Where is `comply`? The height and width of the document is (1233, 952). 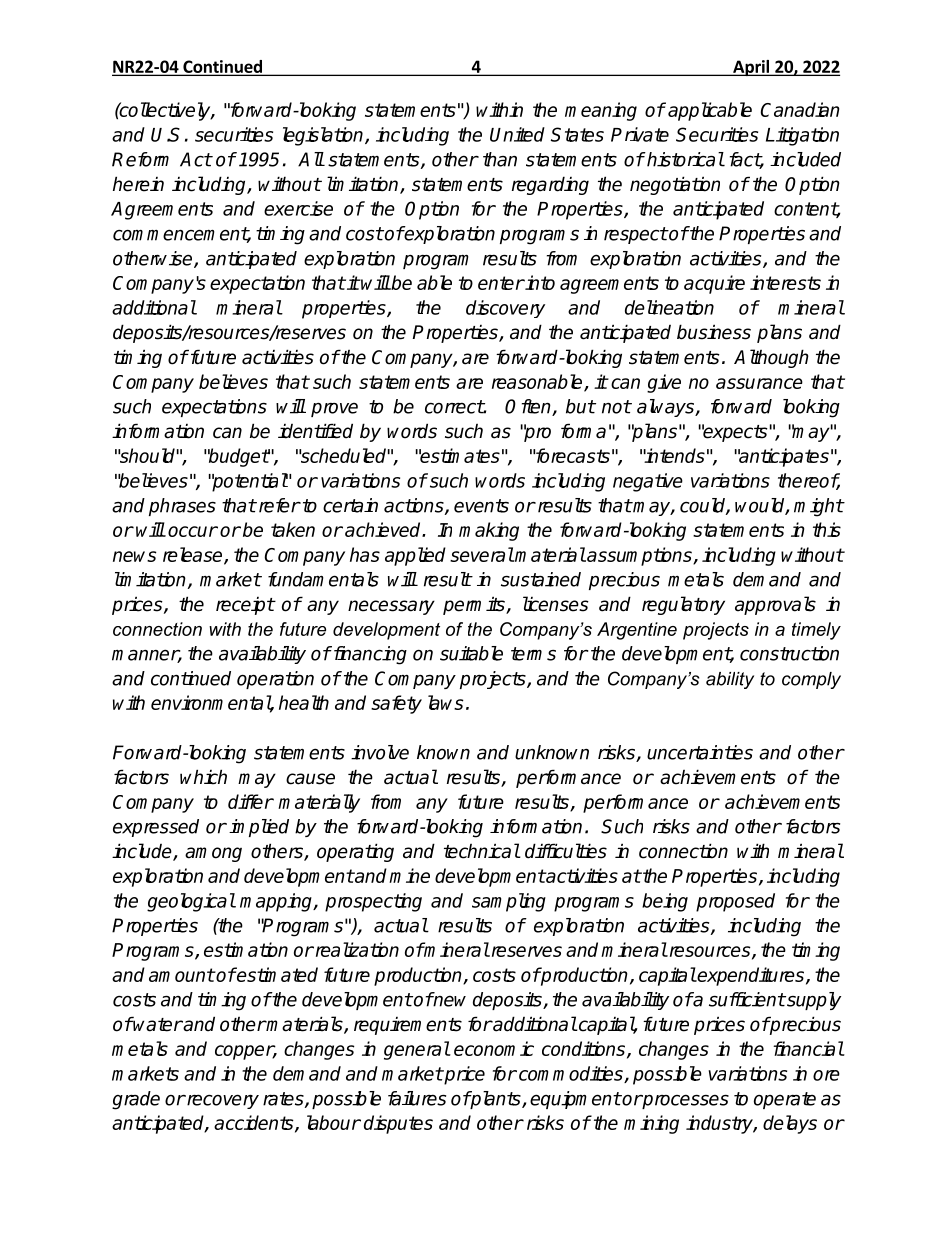 comply is located at coordinates (811, 680).
